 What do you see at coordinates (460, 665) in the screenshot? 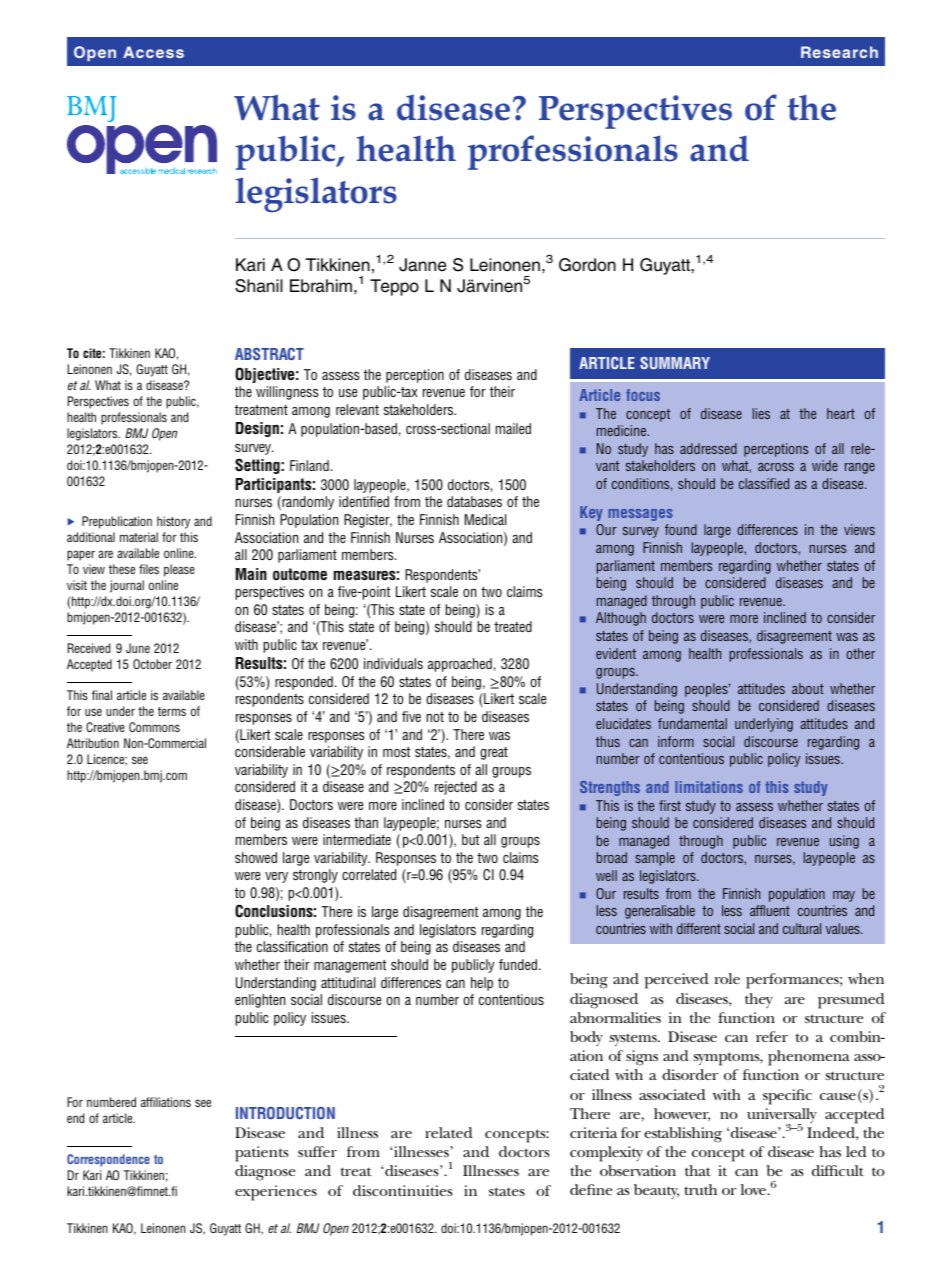
I see `approached` at bounding box center [460, 665].
